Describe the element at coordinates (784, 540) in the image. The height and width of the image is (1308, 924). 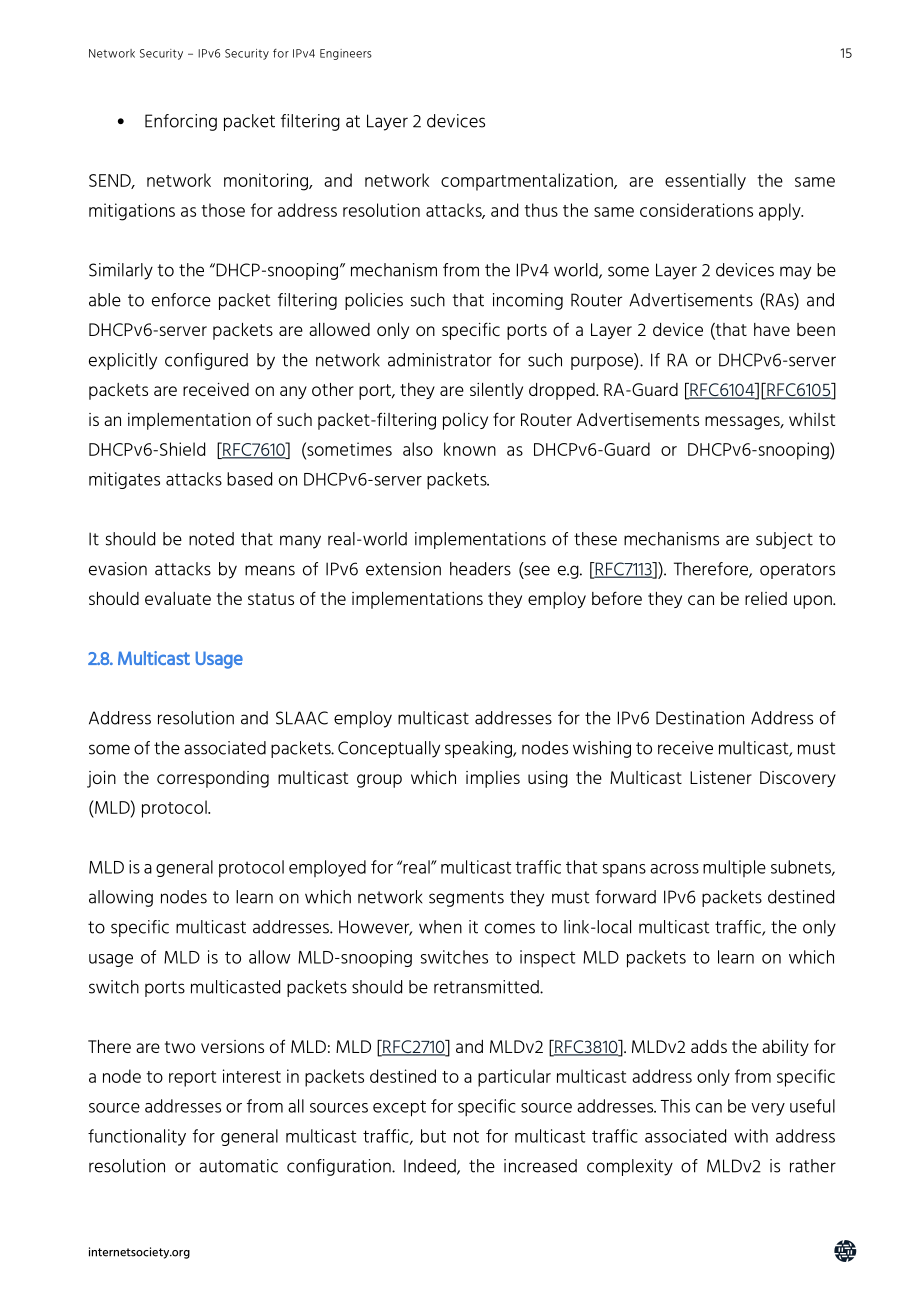
I see `subject` at that location.
